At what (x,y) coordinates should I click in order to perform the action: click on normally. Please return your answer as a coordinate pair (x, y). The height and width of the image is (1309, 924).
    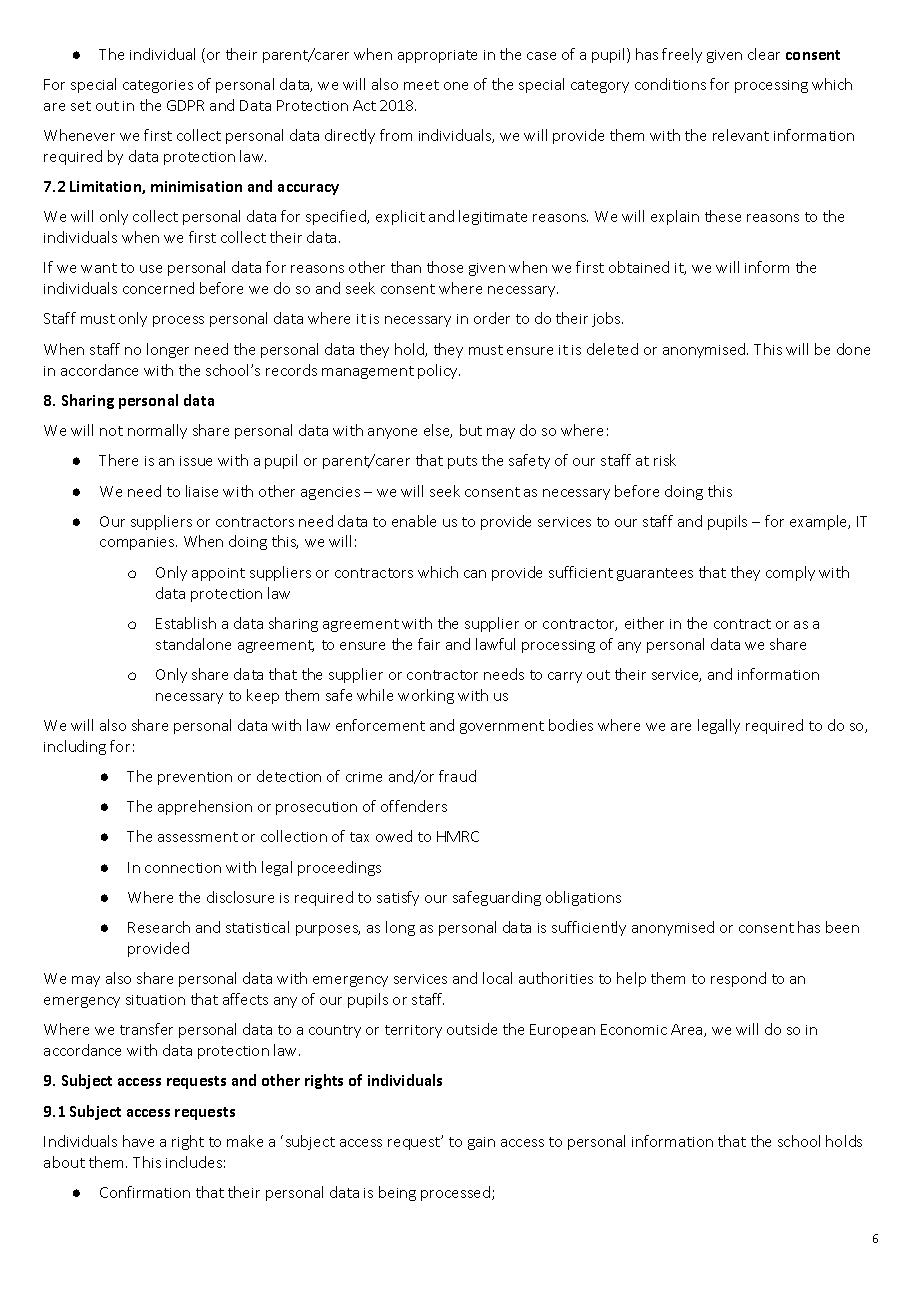
    Looking at the image, I should click on (157, 431).
